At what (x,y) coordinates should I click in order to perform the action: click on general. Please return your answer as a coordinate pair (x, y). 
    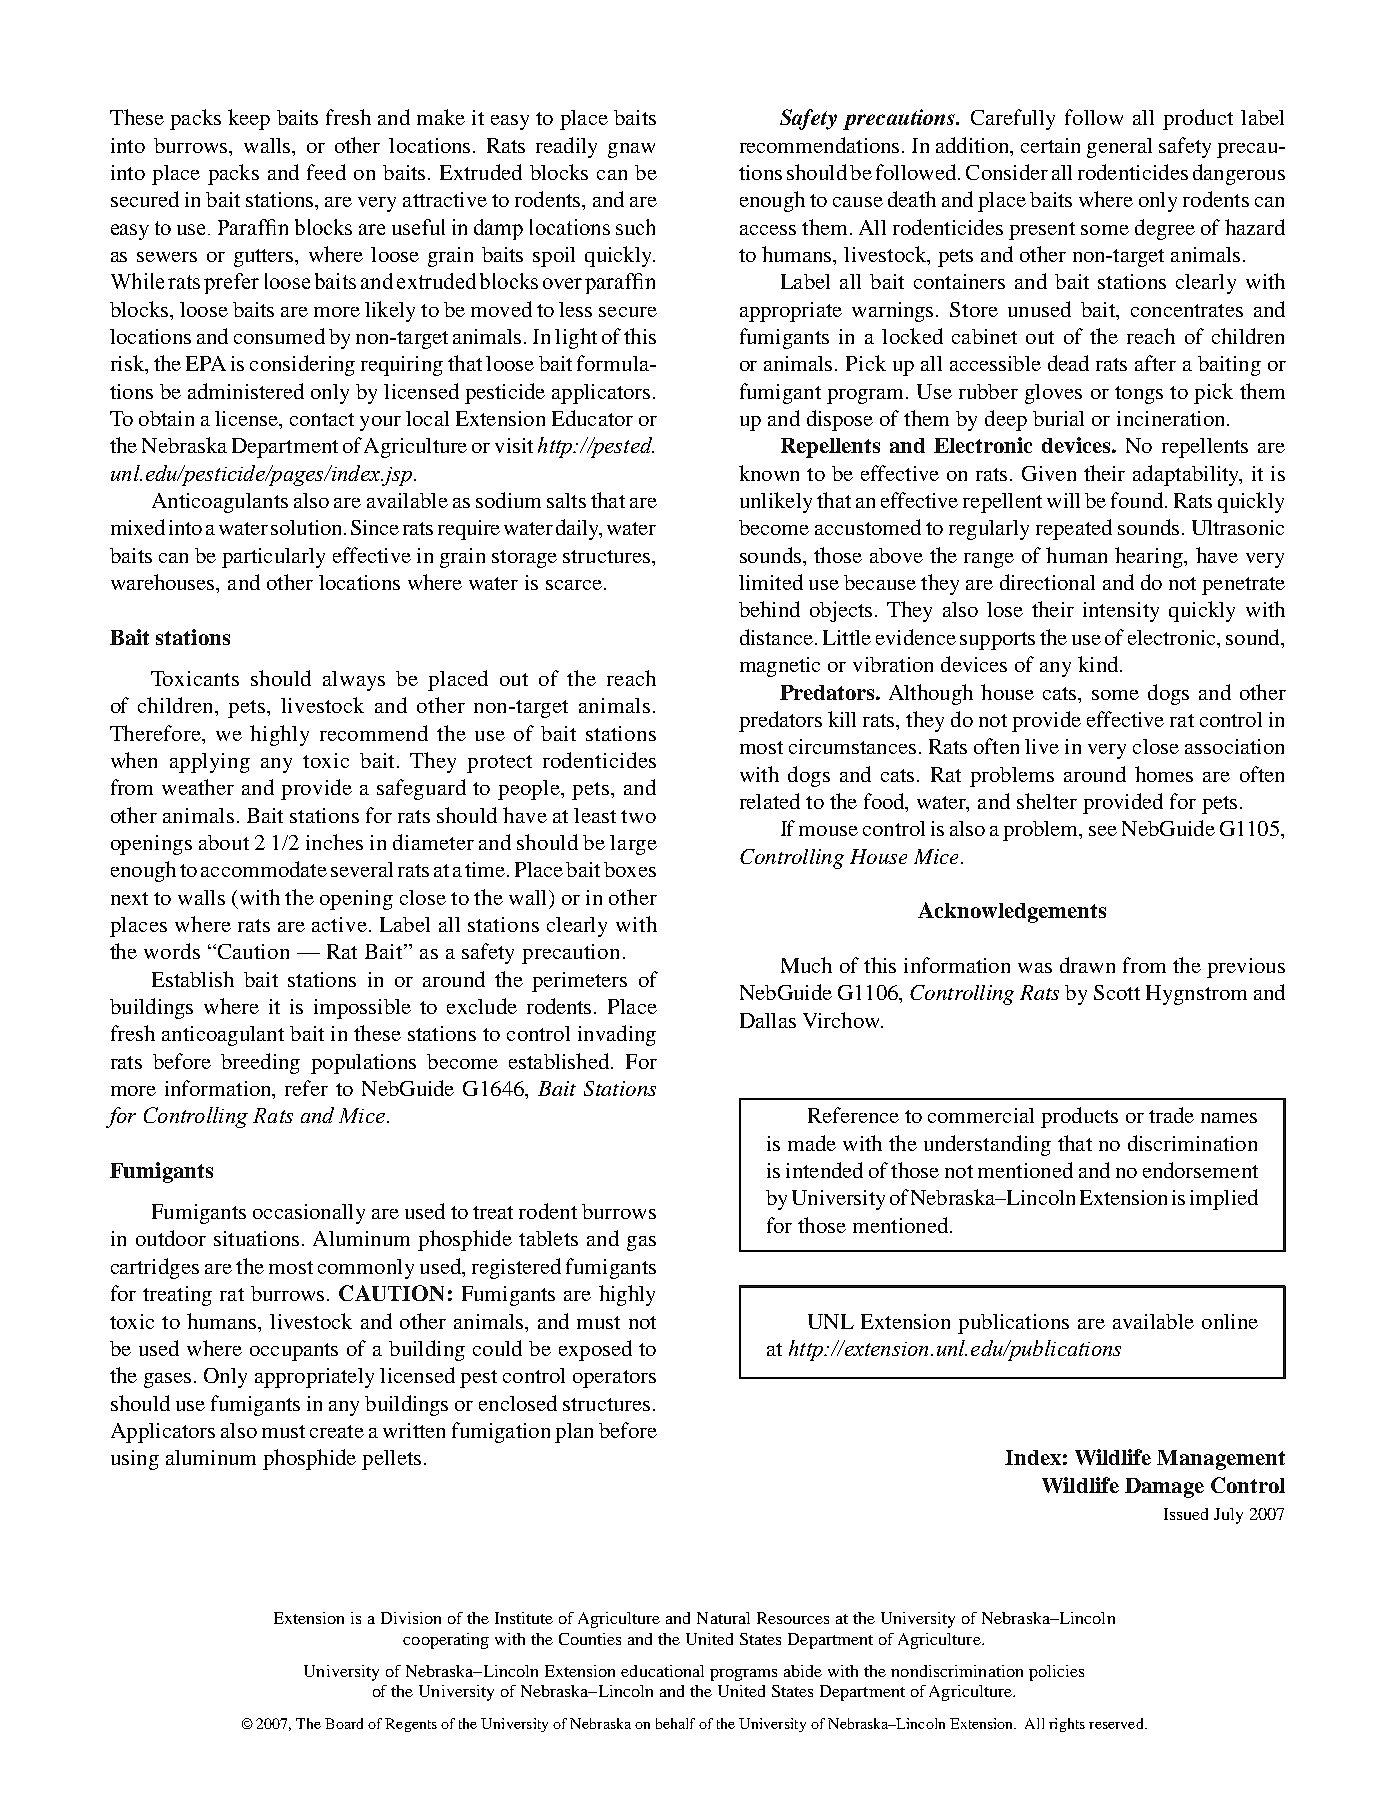
    Looking at the image, I should click on (1119, 148).
